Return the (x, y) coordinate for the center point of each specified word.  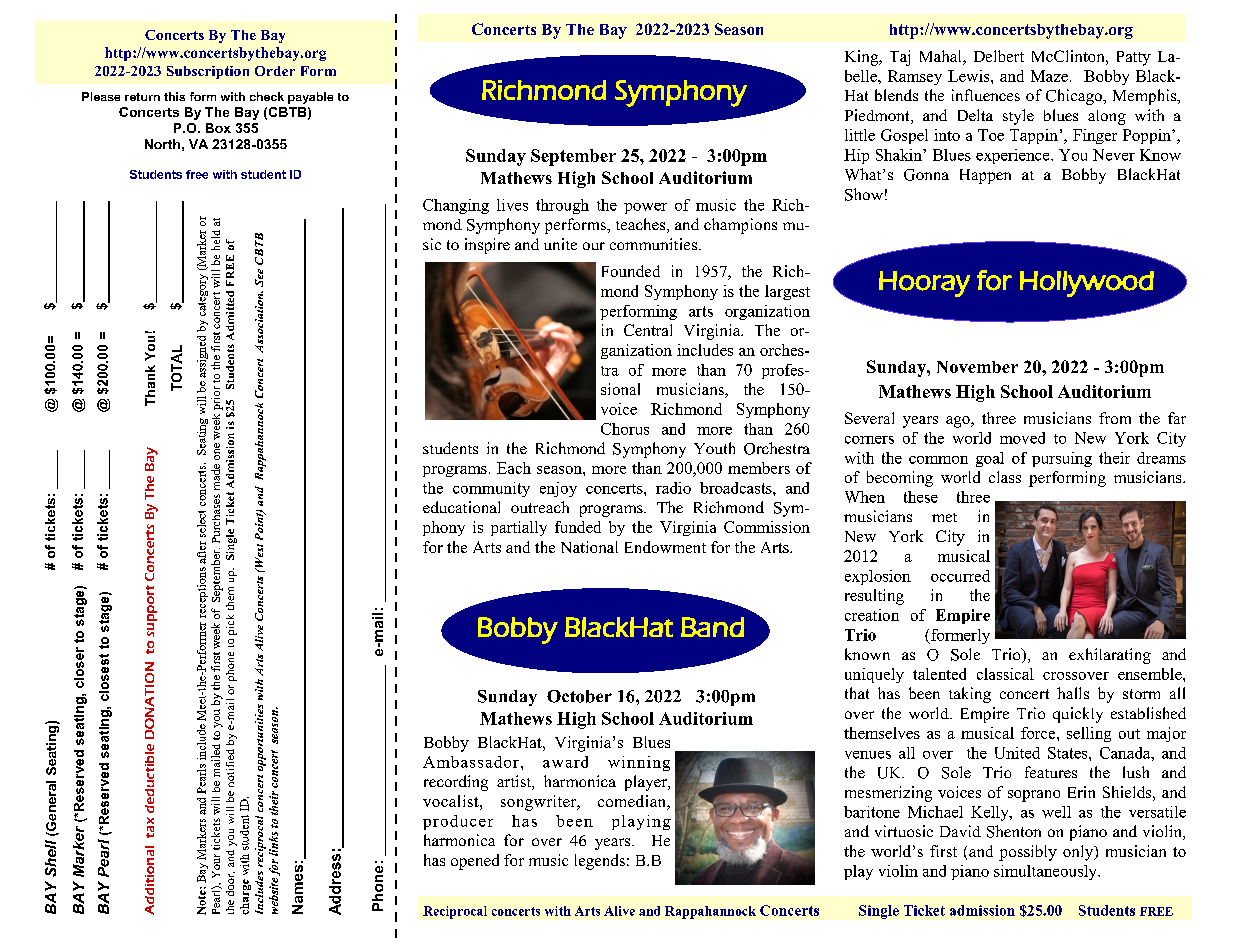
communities (653, 244)
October (579, 696)
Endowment (665, 547)
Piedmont (878, 116)
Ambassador (471, 762)
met (944, 517)
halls (1073, 693)
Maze (1049, 76)
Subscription (208, 72)
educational (461, 507)
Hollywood (1087, 284)
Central (648, 330)
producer (458, 822)
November (977, 367)
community (491, 489)
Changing (456, 206)
